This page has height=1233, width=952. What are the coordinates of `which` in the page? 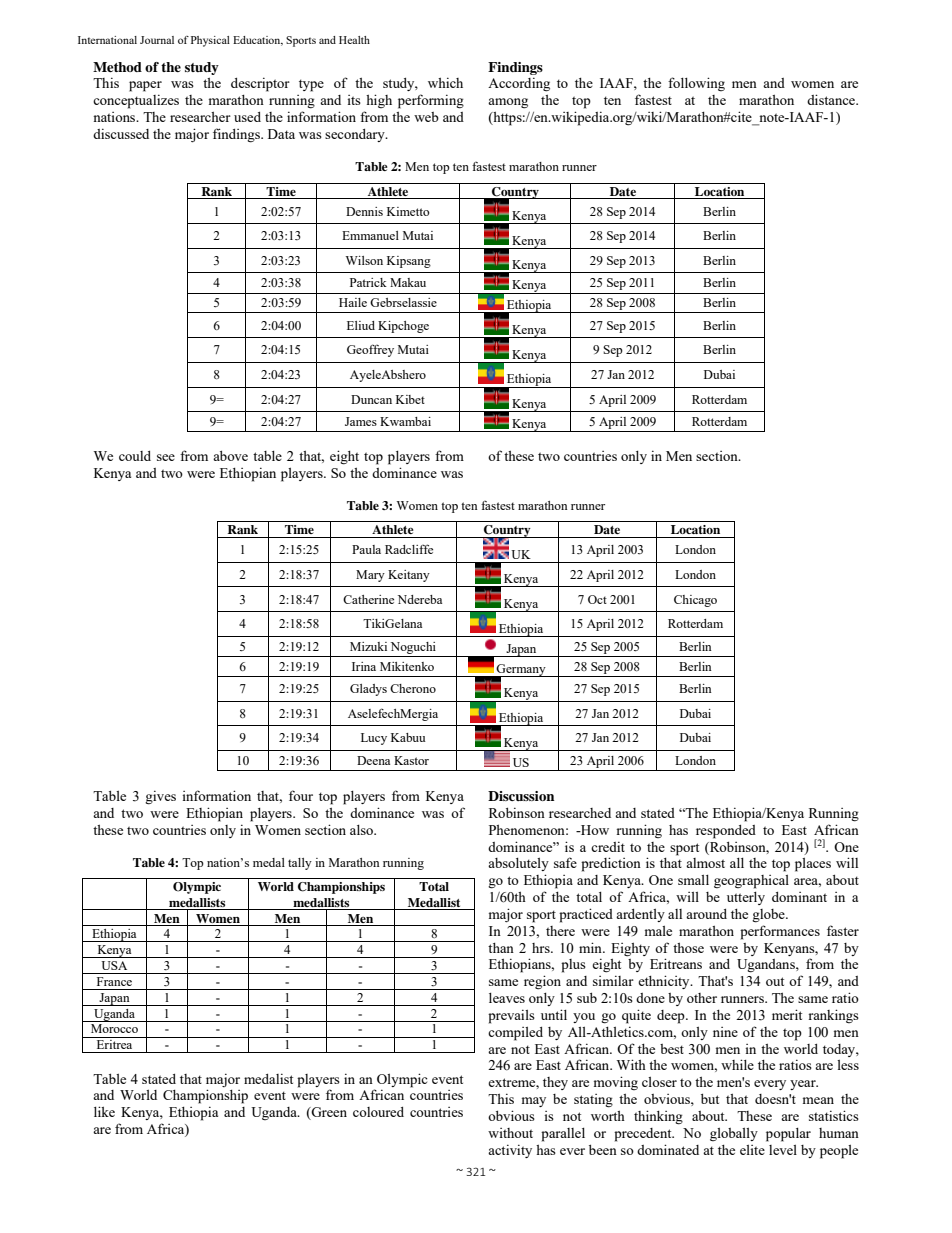 It's located at (445, 82).
